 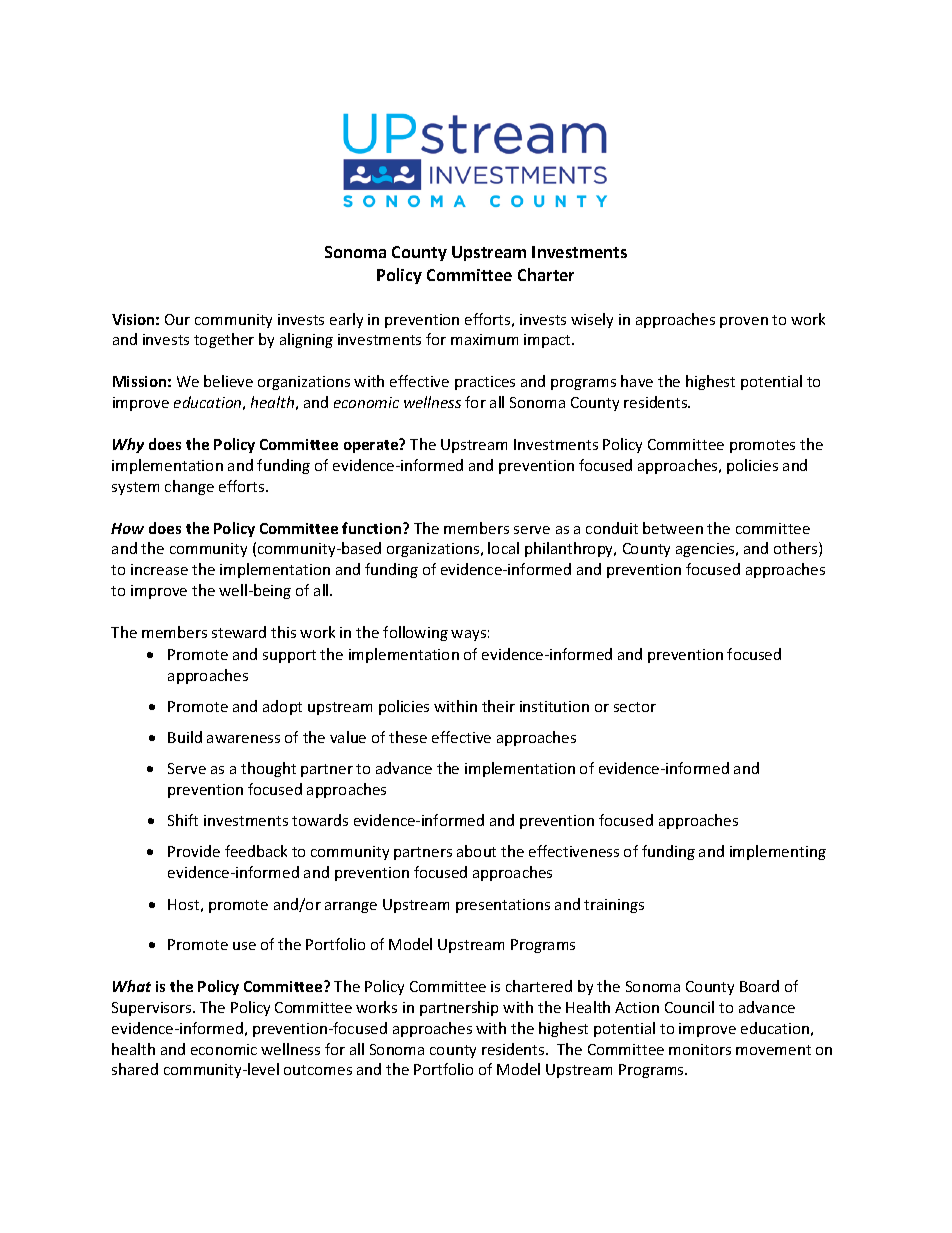 I want to click on sector, so click(x=635, y=707).
